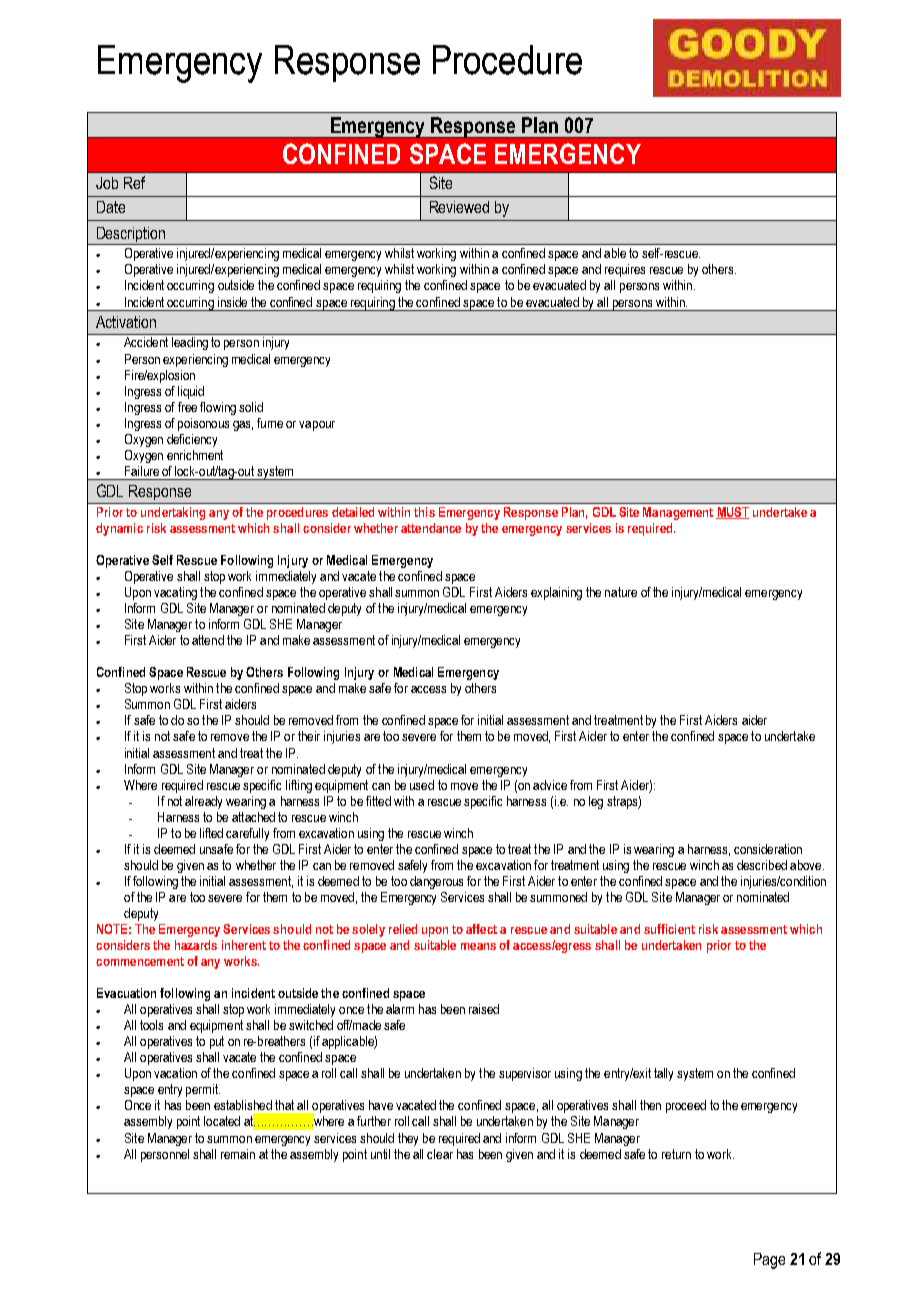  What do you see at coordinates (196, 945) in the screenshot?
I see `hazards` at bounding box center [196, 945].
